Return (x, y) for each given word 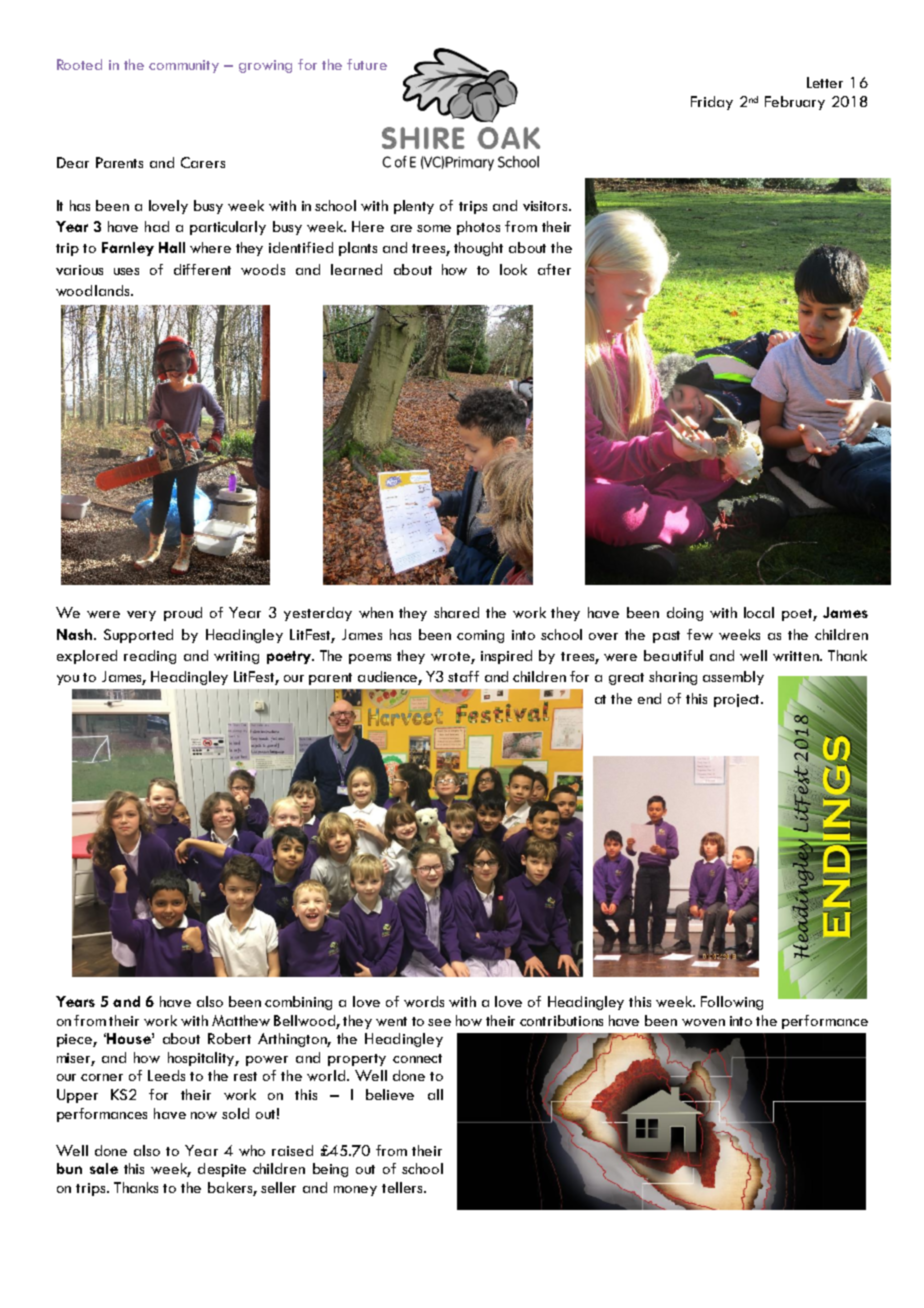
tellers (403, 1187)
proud (183, 614)
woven (703, 1022)
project (738, 700)
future (367, 64)
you (68, 680)
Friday (712, 103)
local (759, 612)
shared (456, 612)
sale (104, 1168)
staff (463, 676)
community (184, 66)
